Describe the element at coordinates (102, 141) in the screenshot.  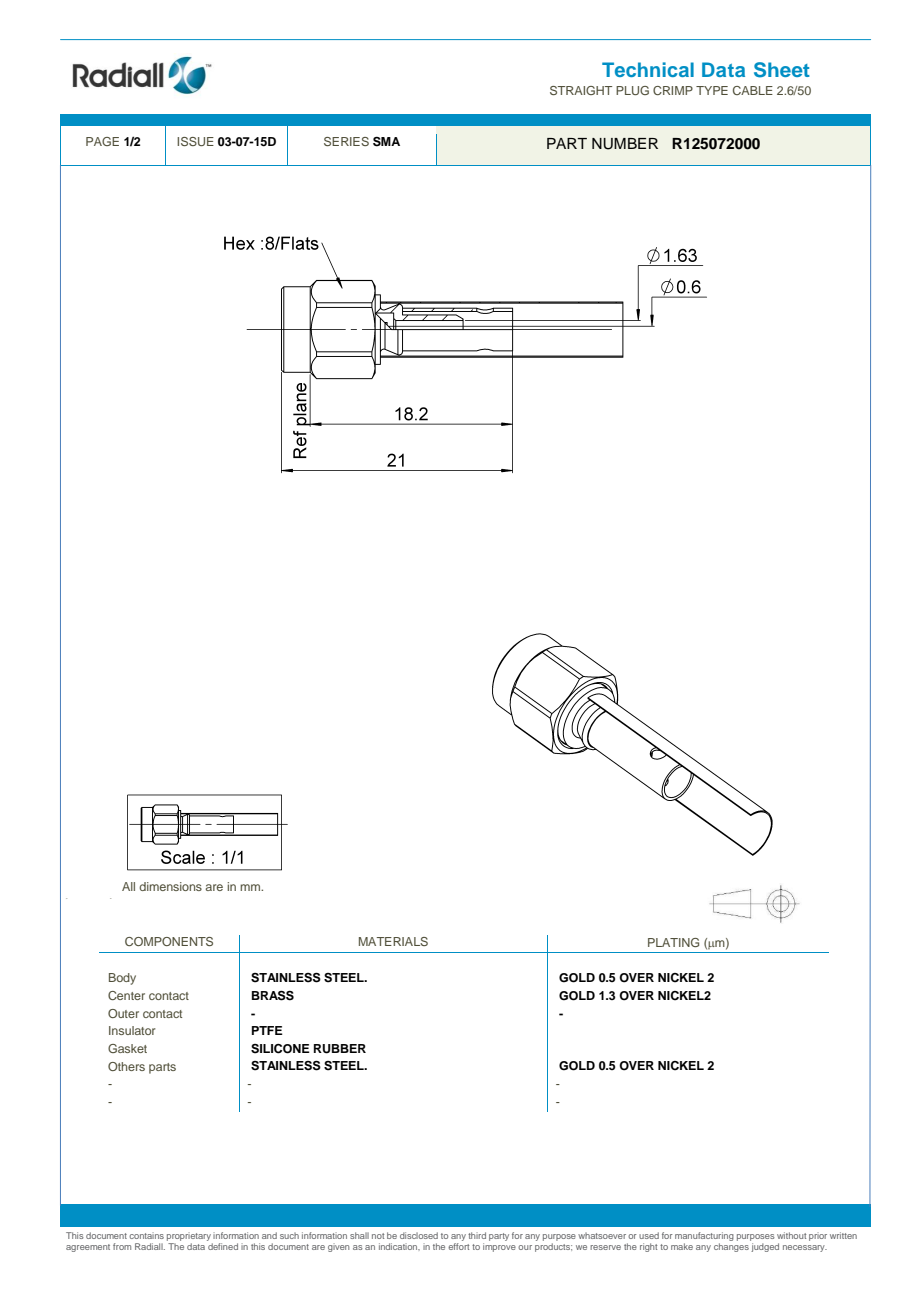
I see `PAGE` at that location.
